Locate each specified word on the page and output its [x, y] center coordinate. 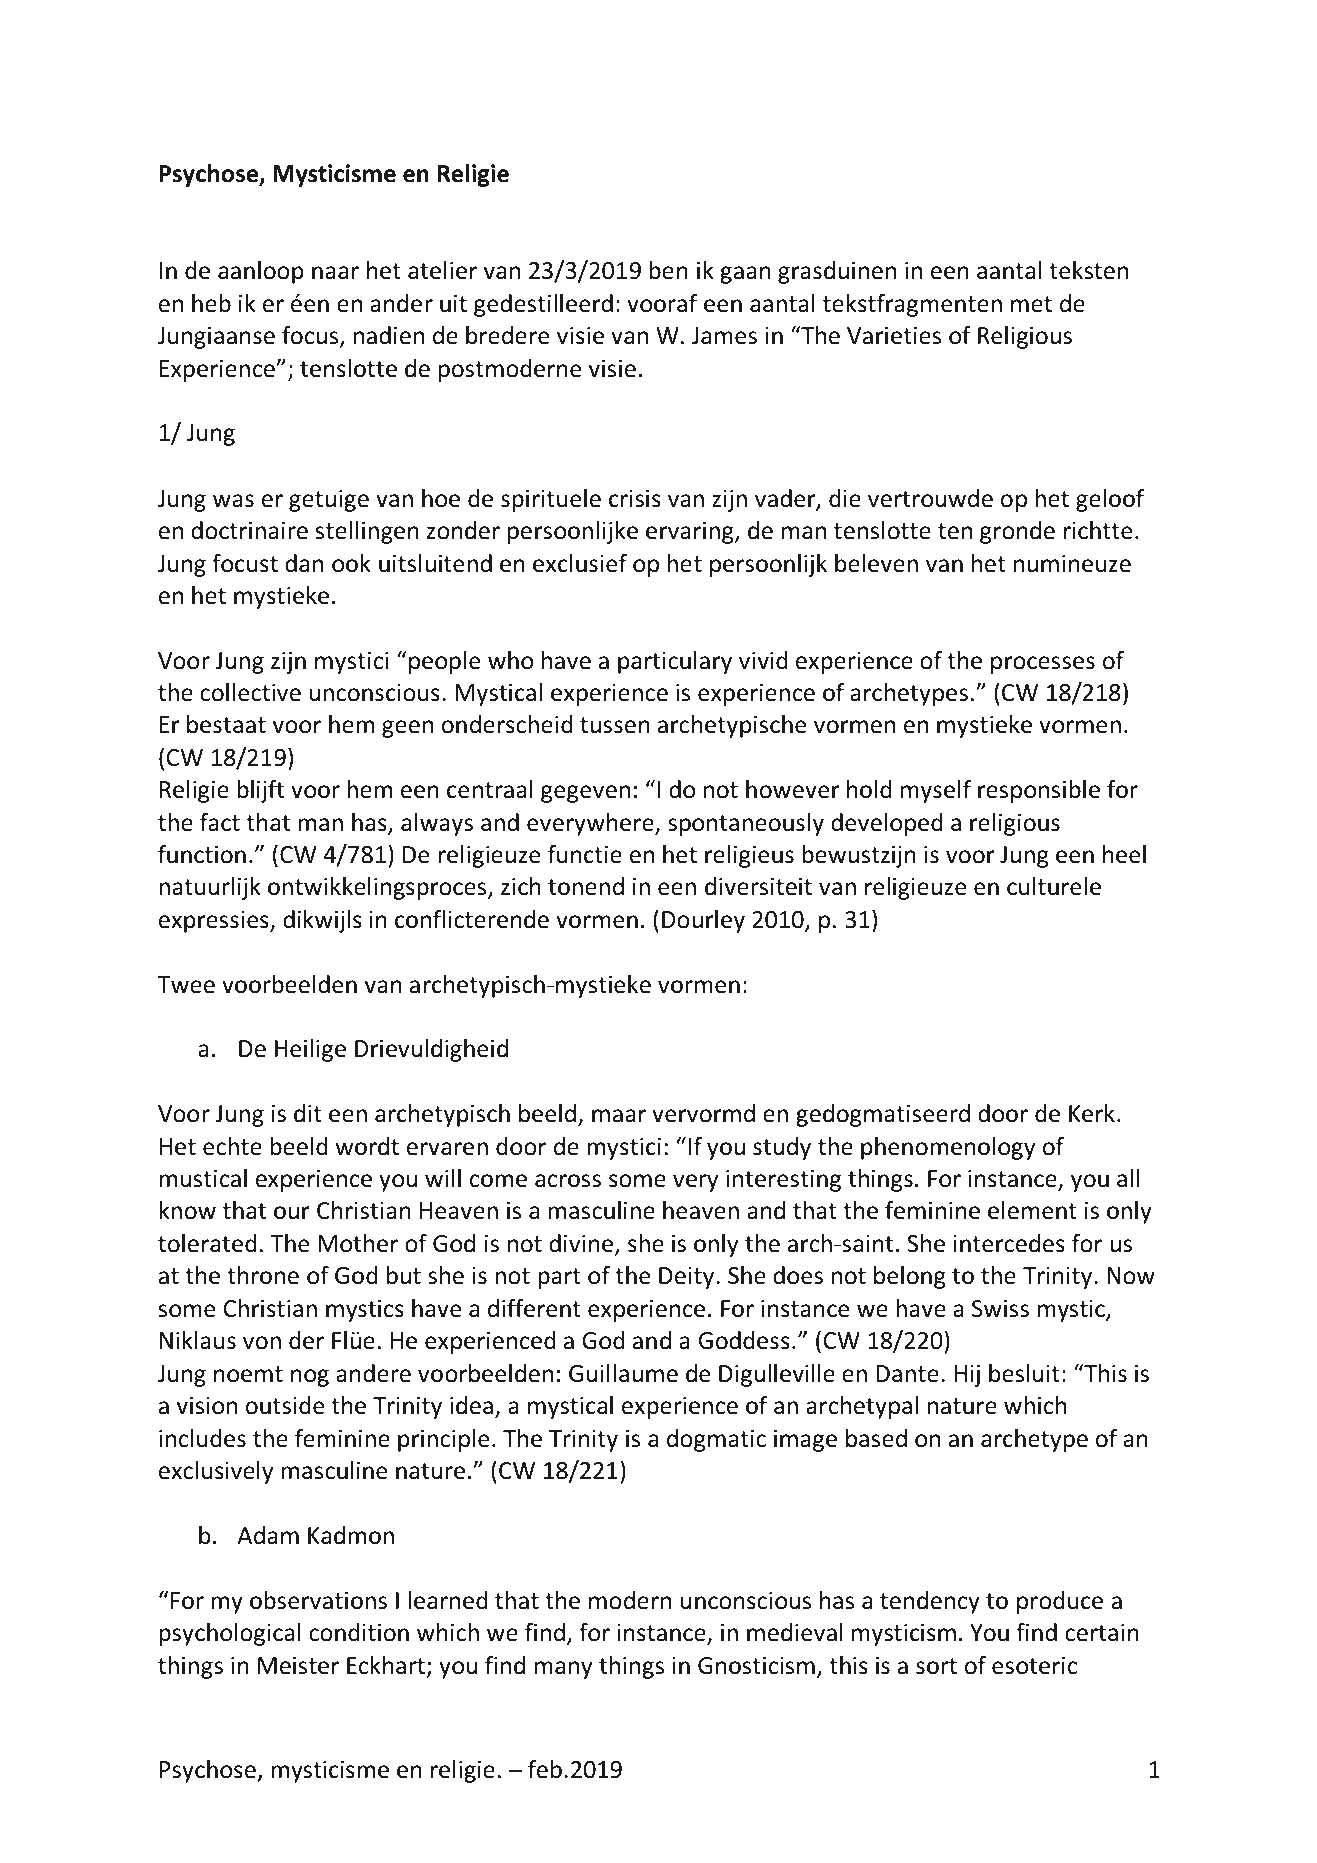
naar [335, 273]
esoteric [1034, 1666]
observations [318, 1600]
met [1031, 304]
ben [668, 270]
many [564, 1670]
